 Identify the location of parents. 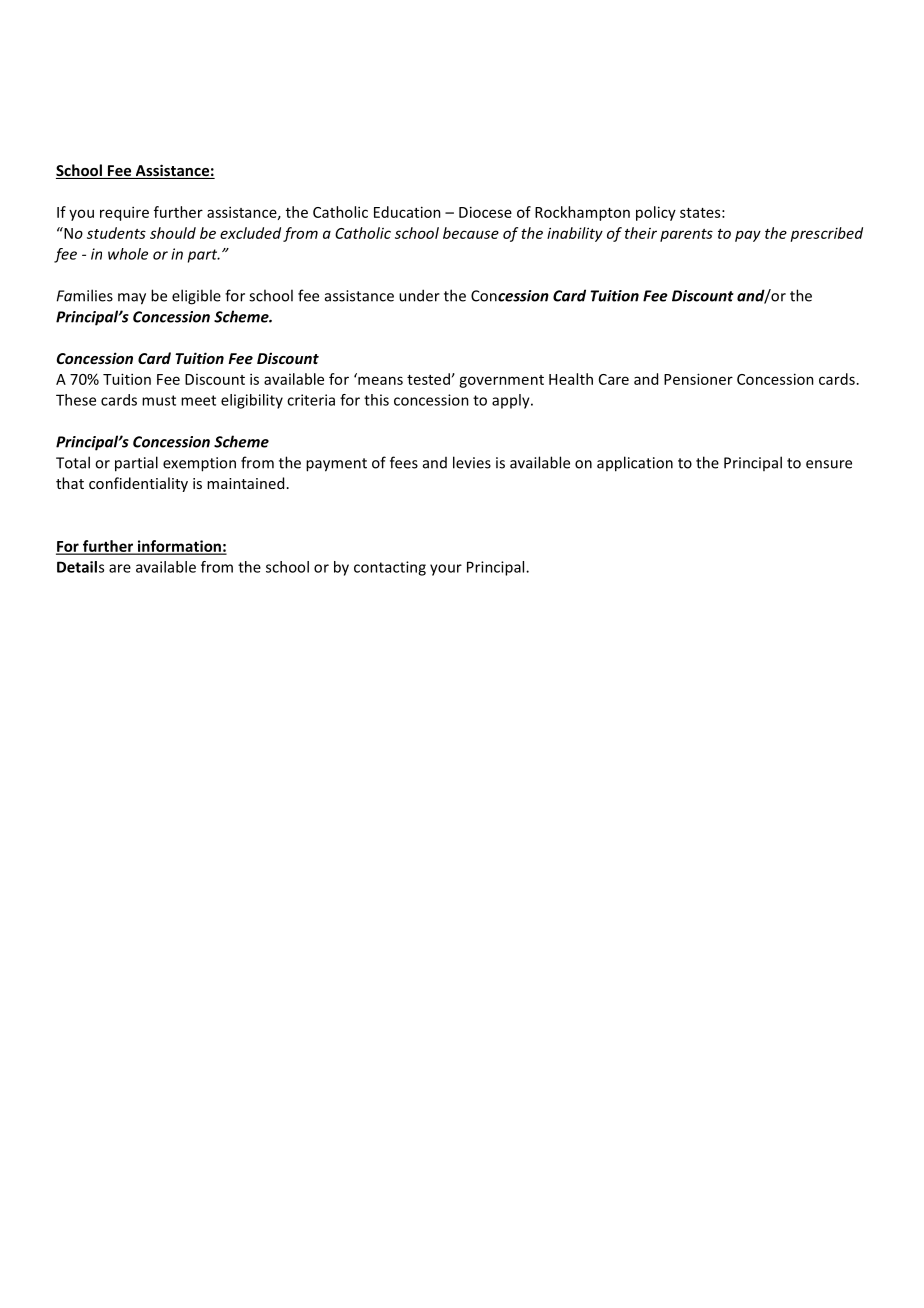
(686, 235).
